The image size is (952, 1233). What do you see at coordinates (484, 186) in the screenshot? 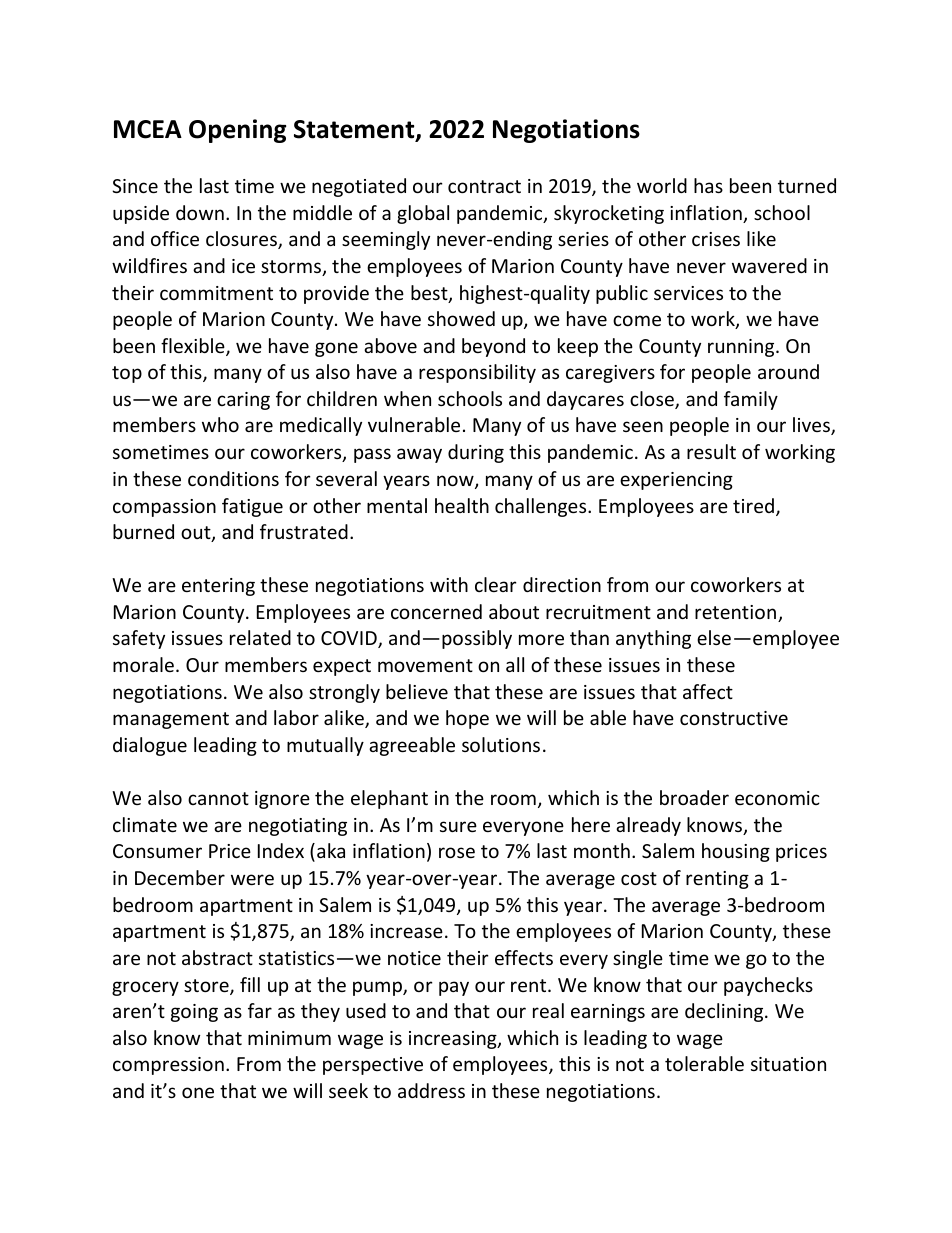
I see `contract` at bounding box center [484, 186].
